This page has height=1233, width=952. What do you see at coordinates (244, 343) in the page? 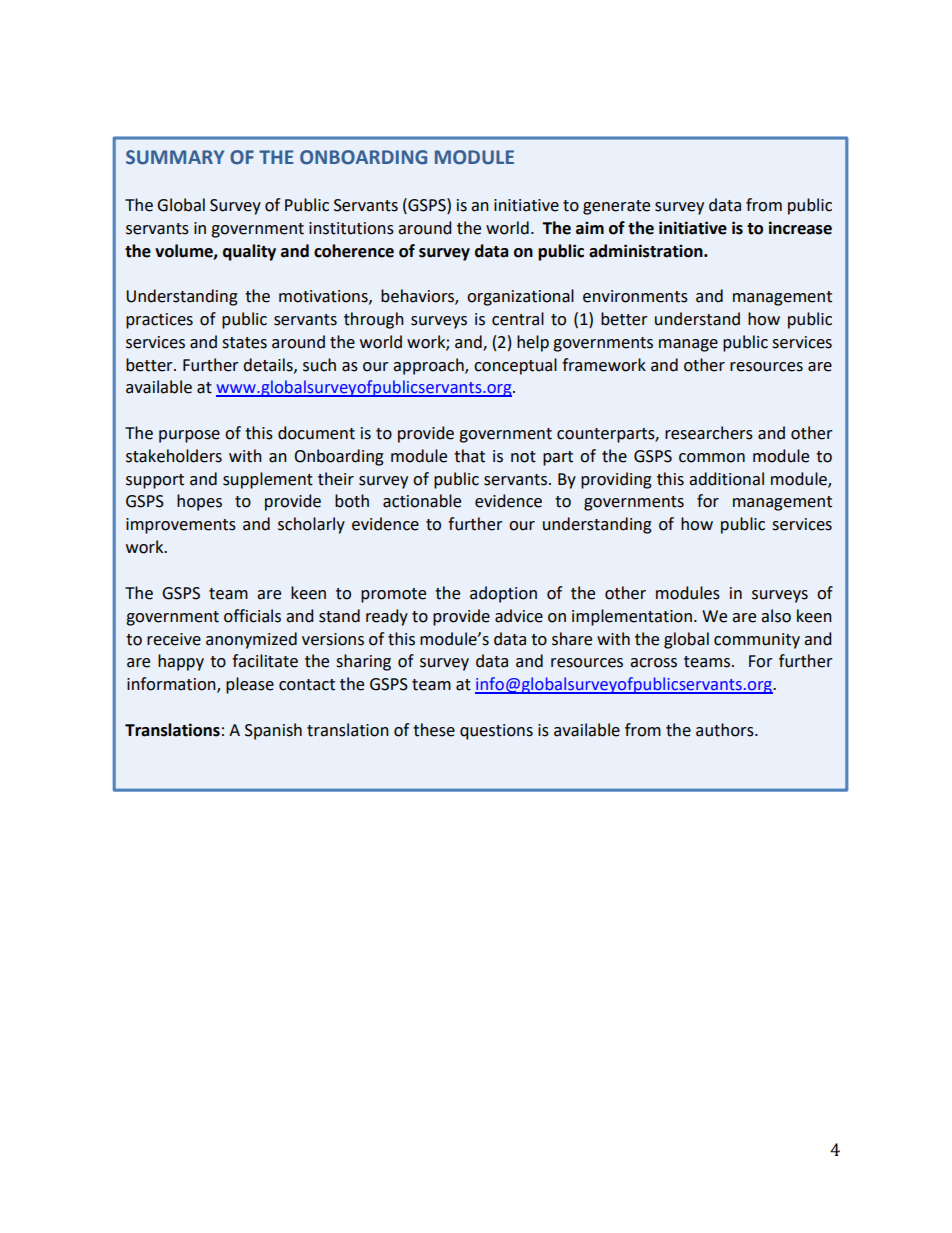
I see `states` at bounding box center [244, 343].
